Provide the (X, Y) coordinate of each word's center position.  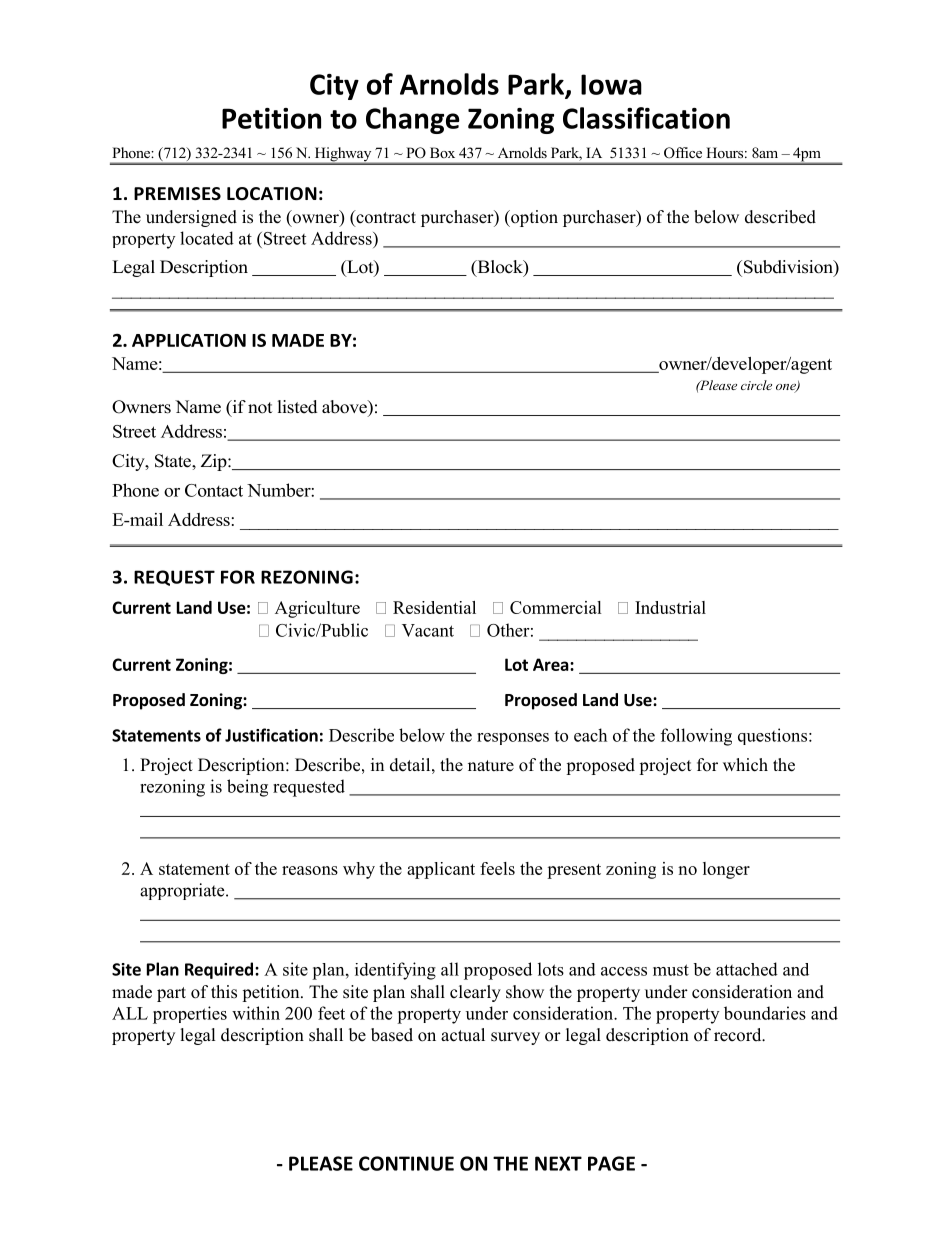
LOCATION (272, 194)
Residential (434, 607)
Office (683, 153)
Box (442, 152)
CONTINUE (406, 1163)
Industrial (670, 607)
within (256, 1013)
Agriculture (317, 609)
